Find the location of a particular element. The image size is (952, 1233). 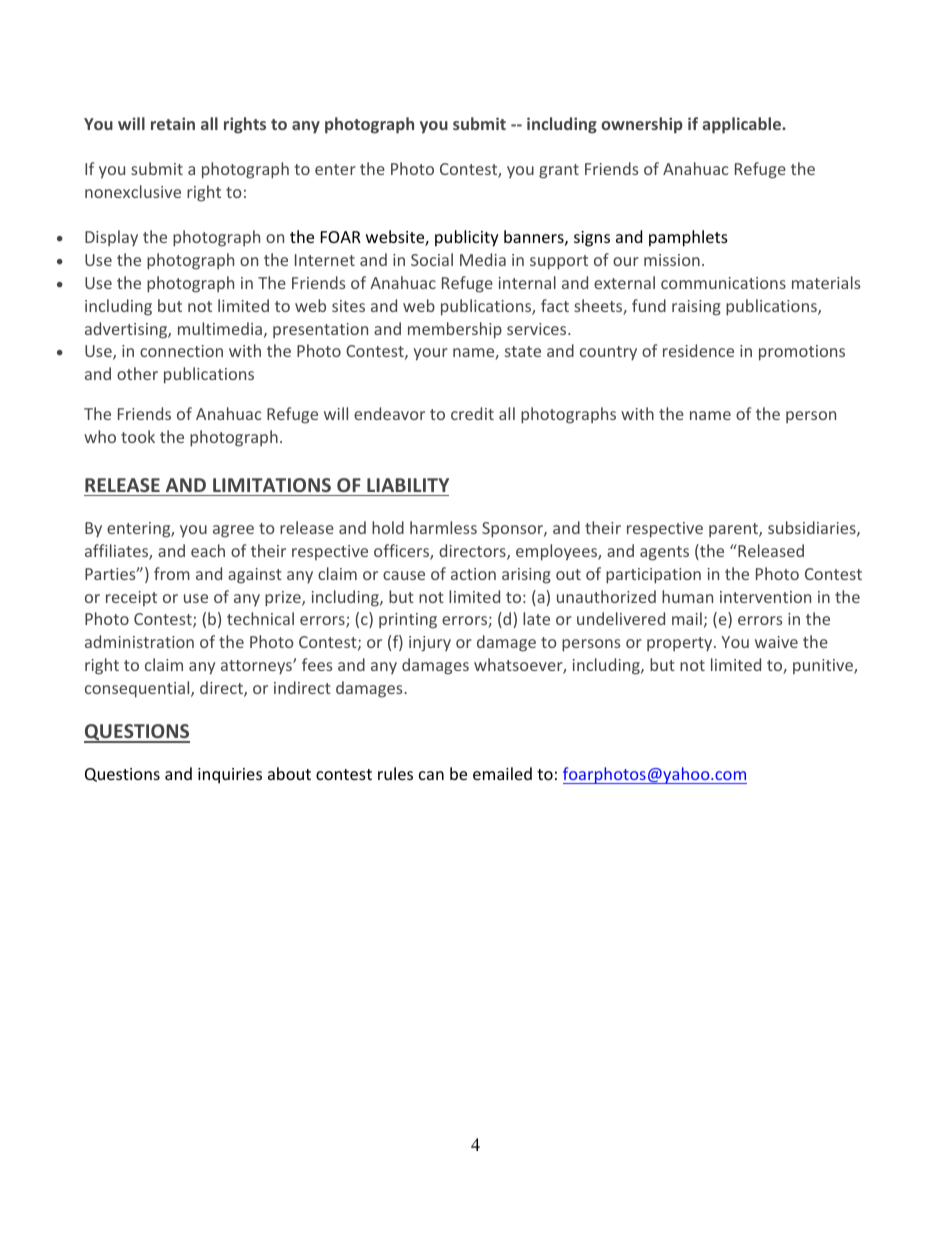

inquiries is located at coordinates (230, 776).
